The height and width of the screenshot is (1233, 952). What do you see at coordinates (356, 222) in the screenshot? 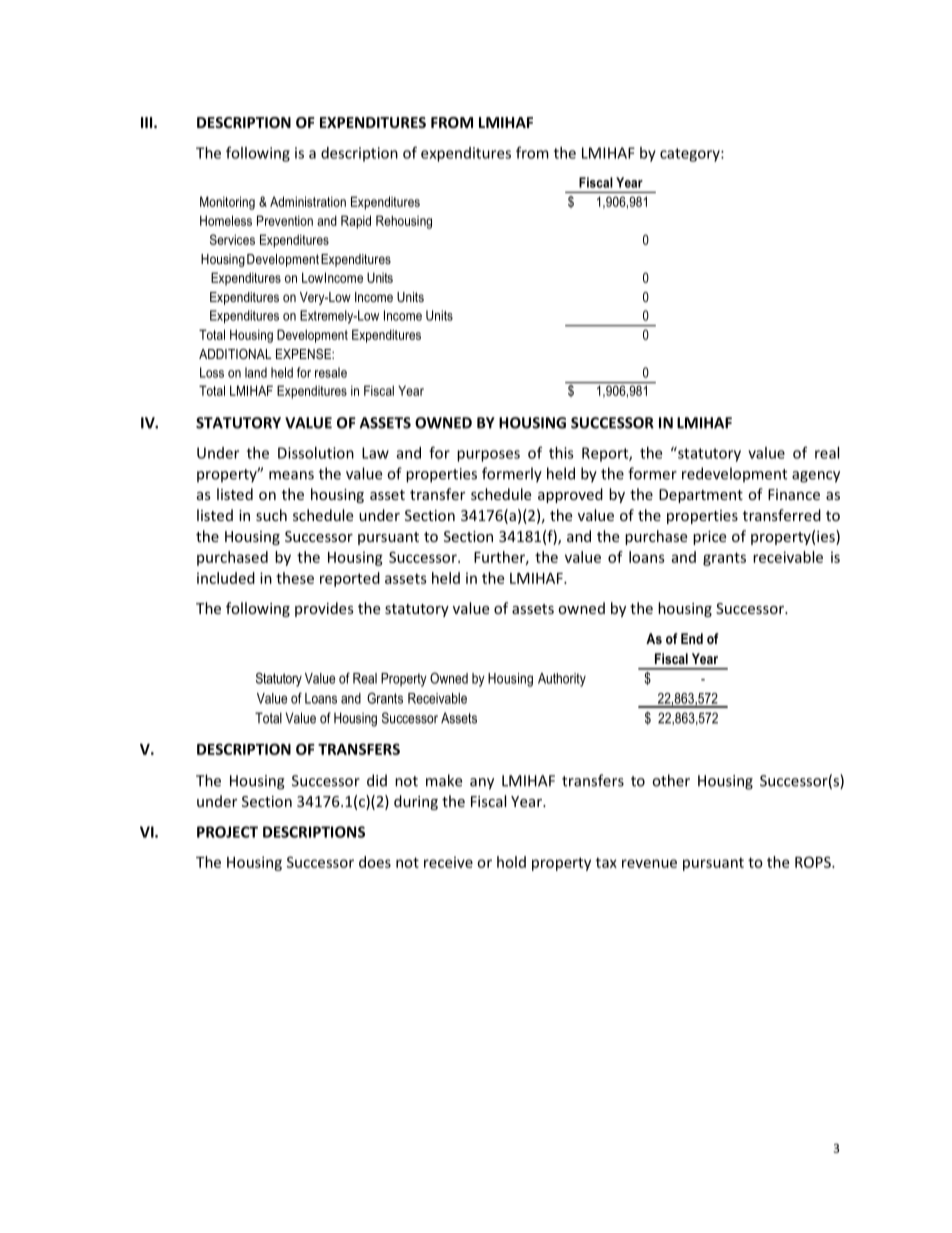
I see `Rapid` at bounding box center [356, 222].
